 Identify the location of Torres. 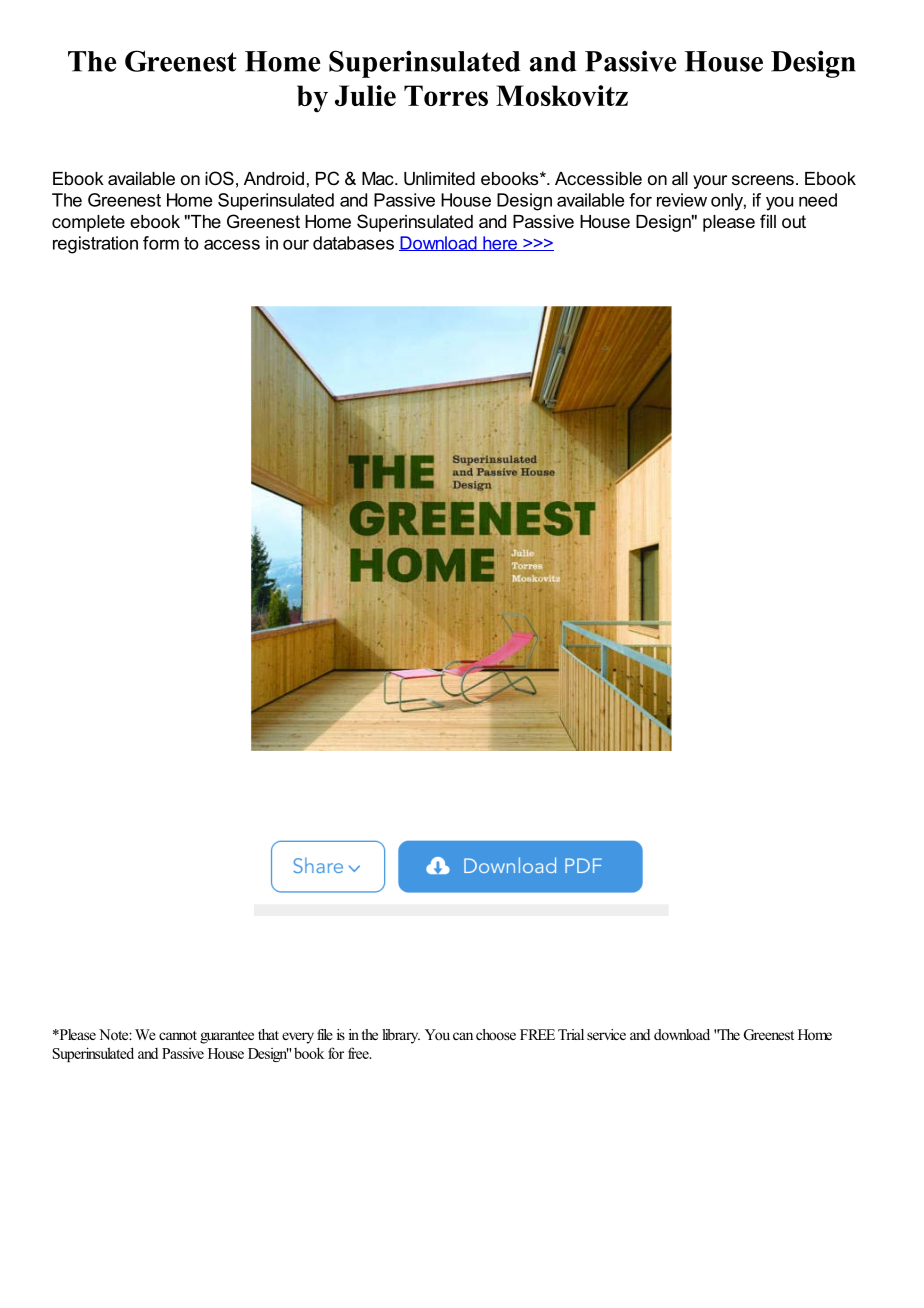
(446, 95).
